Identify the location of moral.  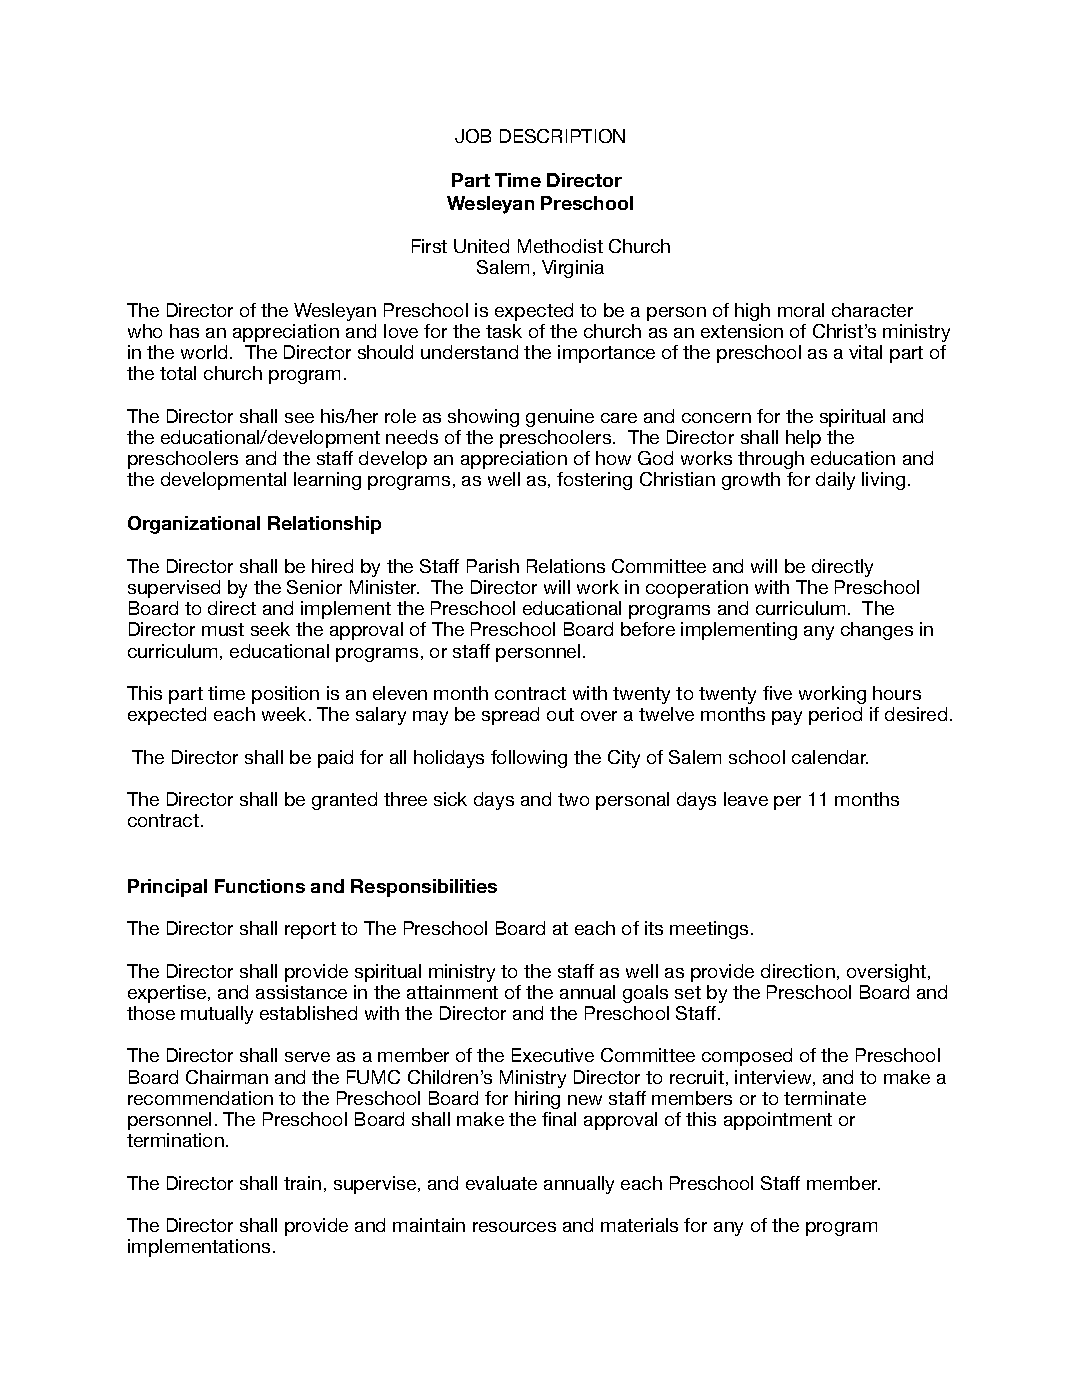
(801, 310).
